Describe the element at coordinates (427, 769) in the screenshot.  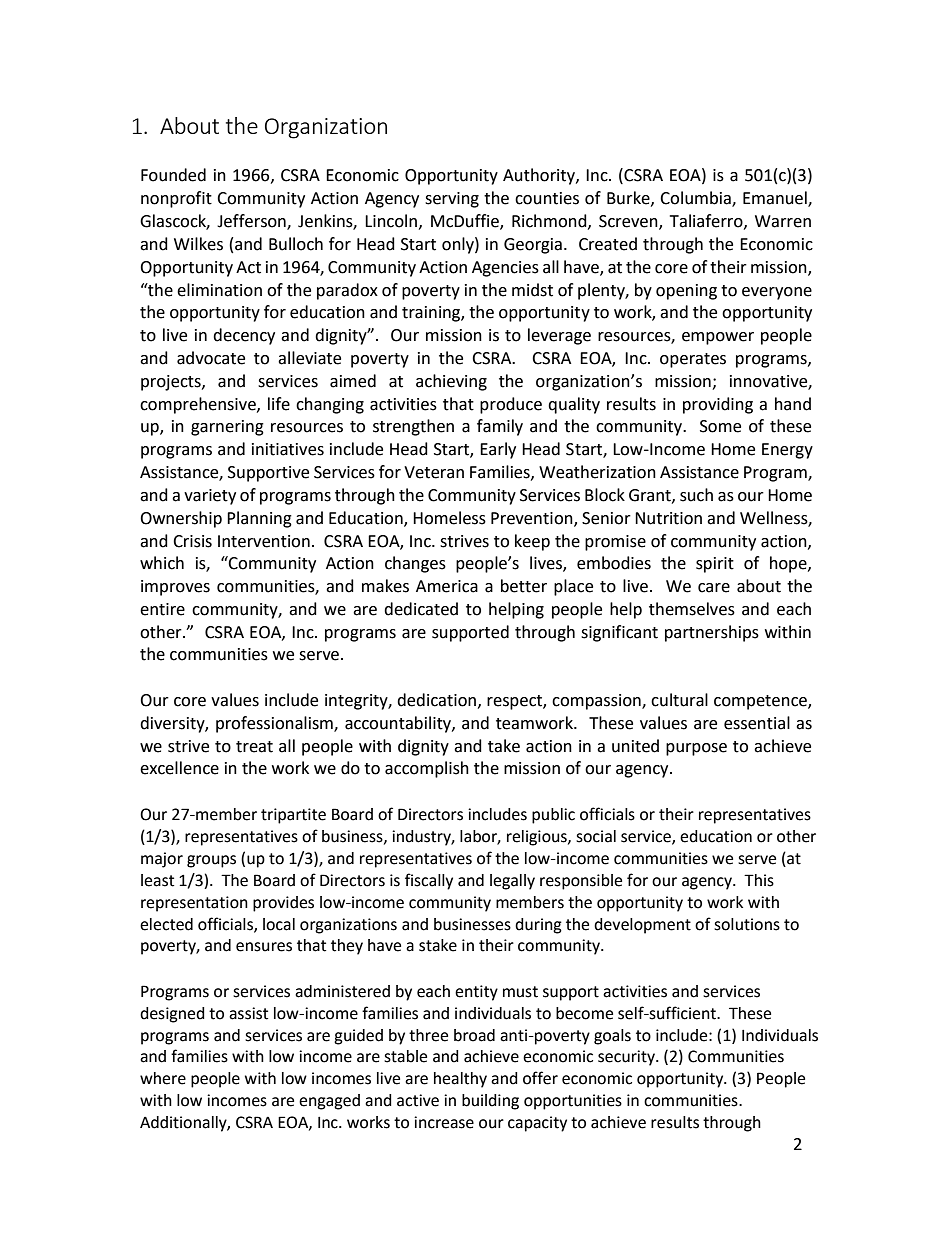
I see `accomplish` at that location.
